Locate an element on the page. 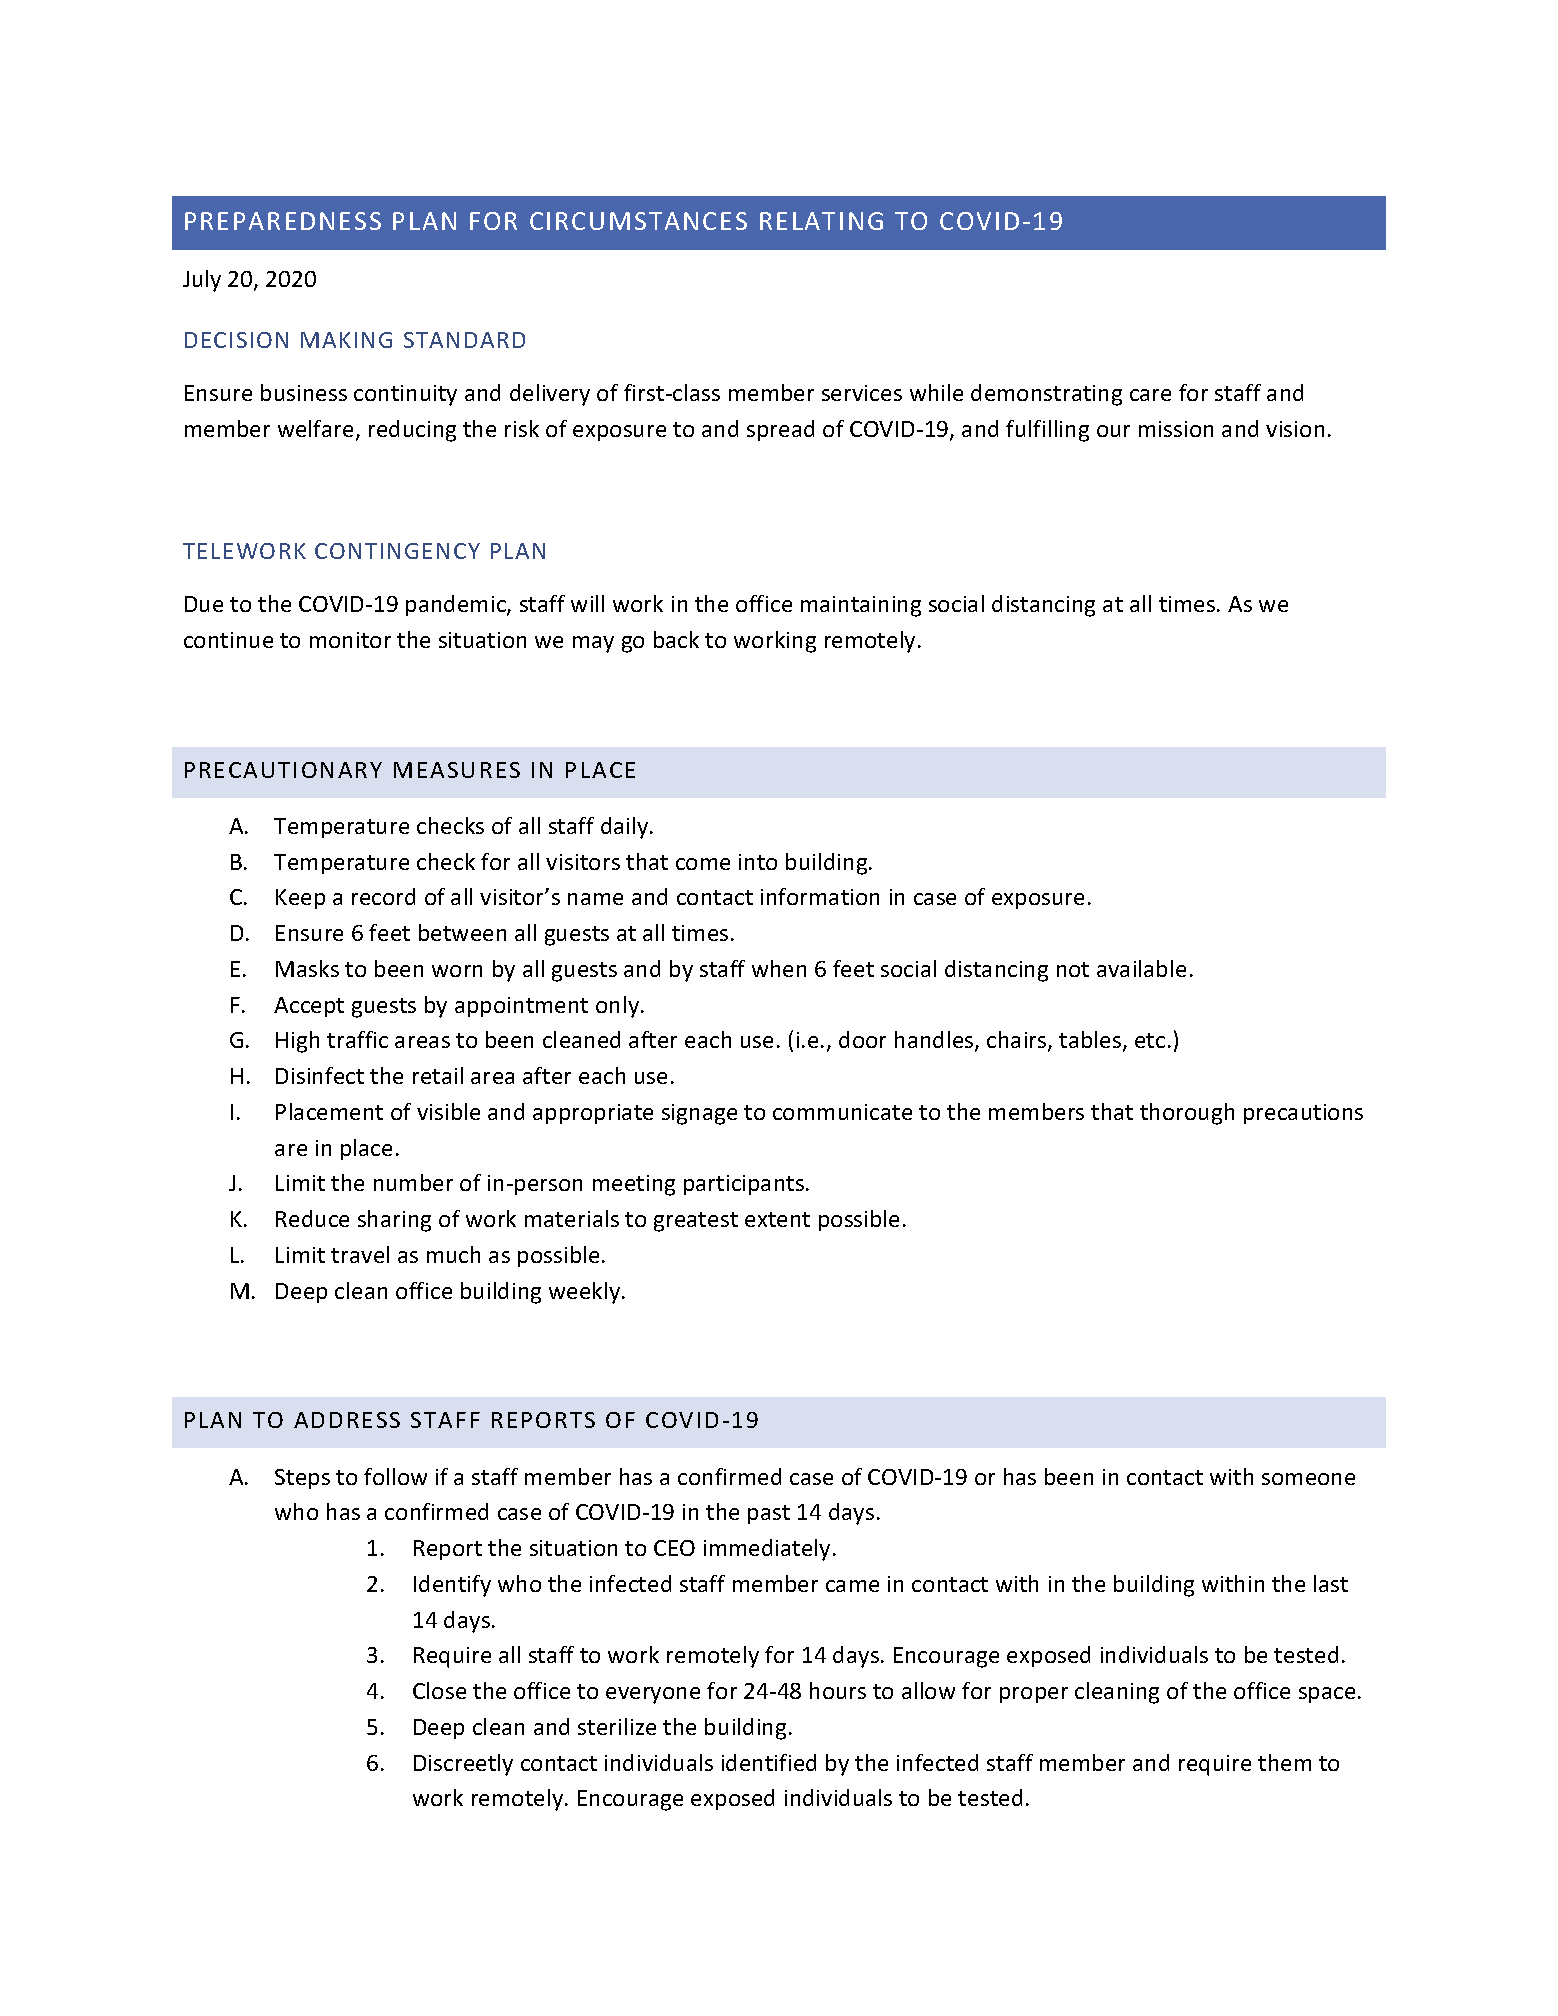  Accept is located at coordinates (309, 1007).
